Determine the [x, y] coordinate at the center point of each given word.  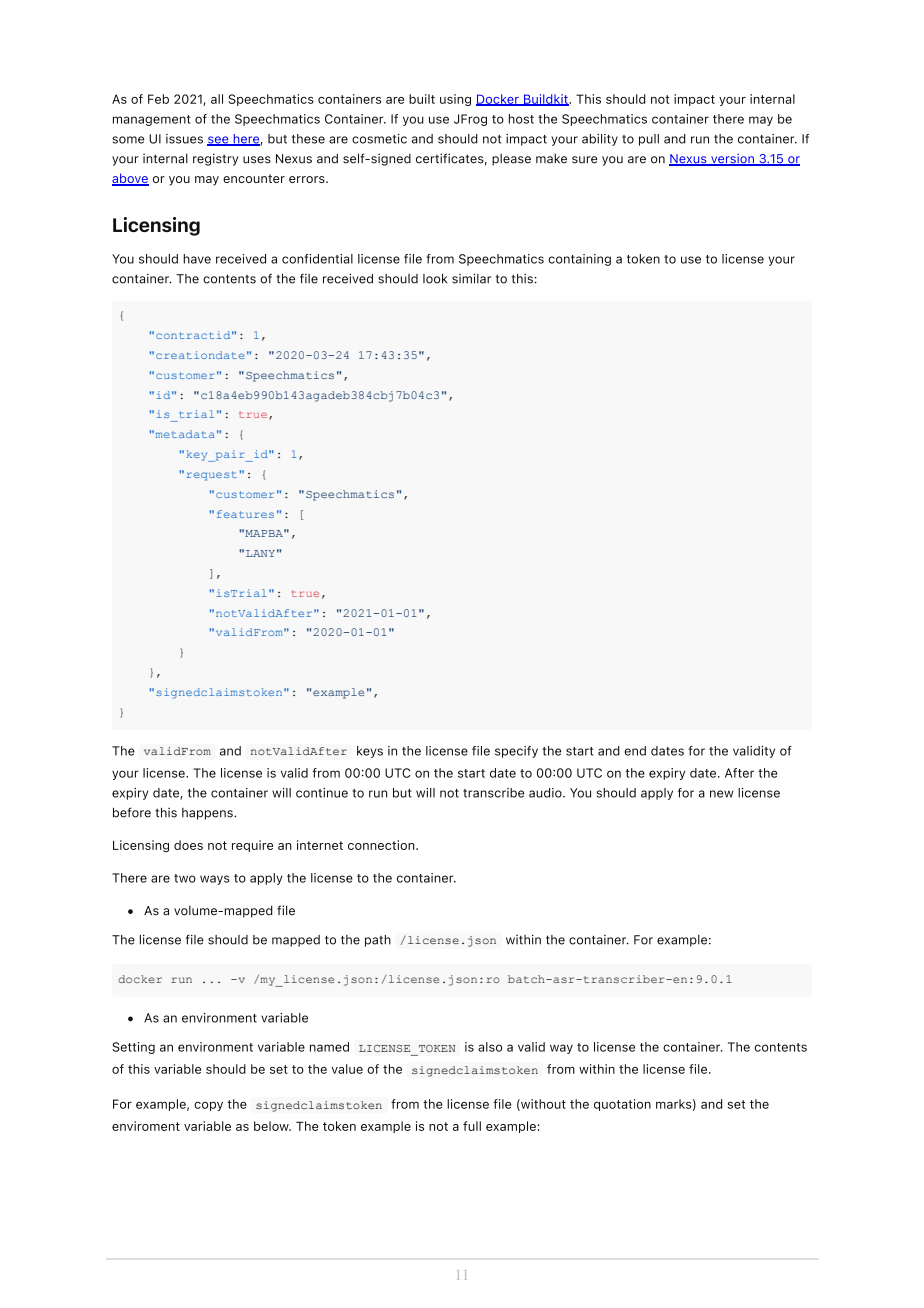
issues [184, 139]
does [188, 845]
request [211, 476]
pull [649, 140]
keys [370, 752]
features [245, 514]
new [722, 794]
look [435, 279]
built [422, 99]
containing [580, 260]
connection [382, 845]
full [472, 1126]
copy [208, 1106]
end [635, 751]
